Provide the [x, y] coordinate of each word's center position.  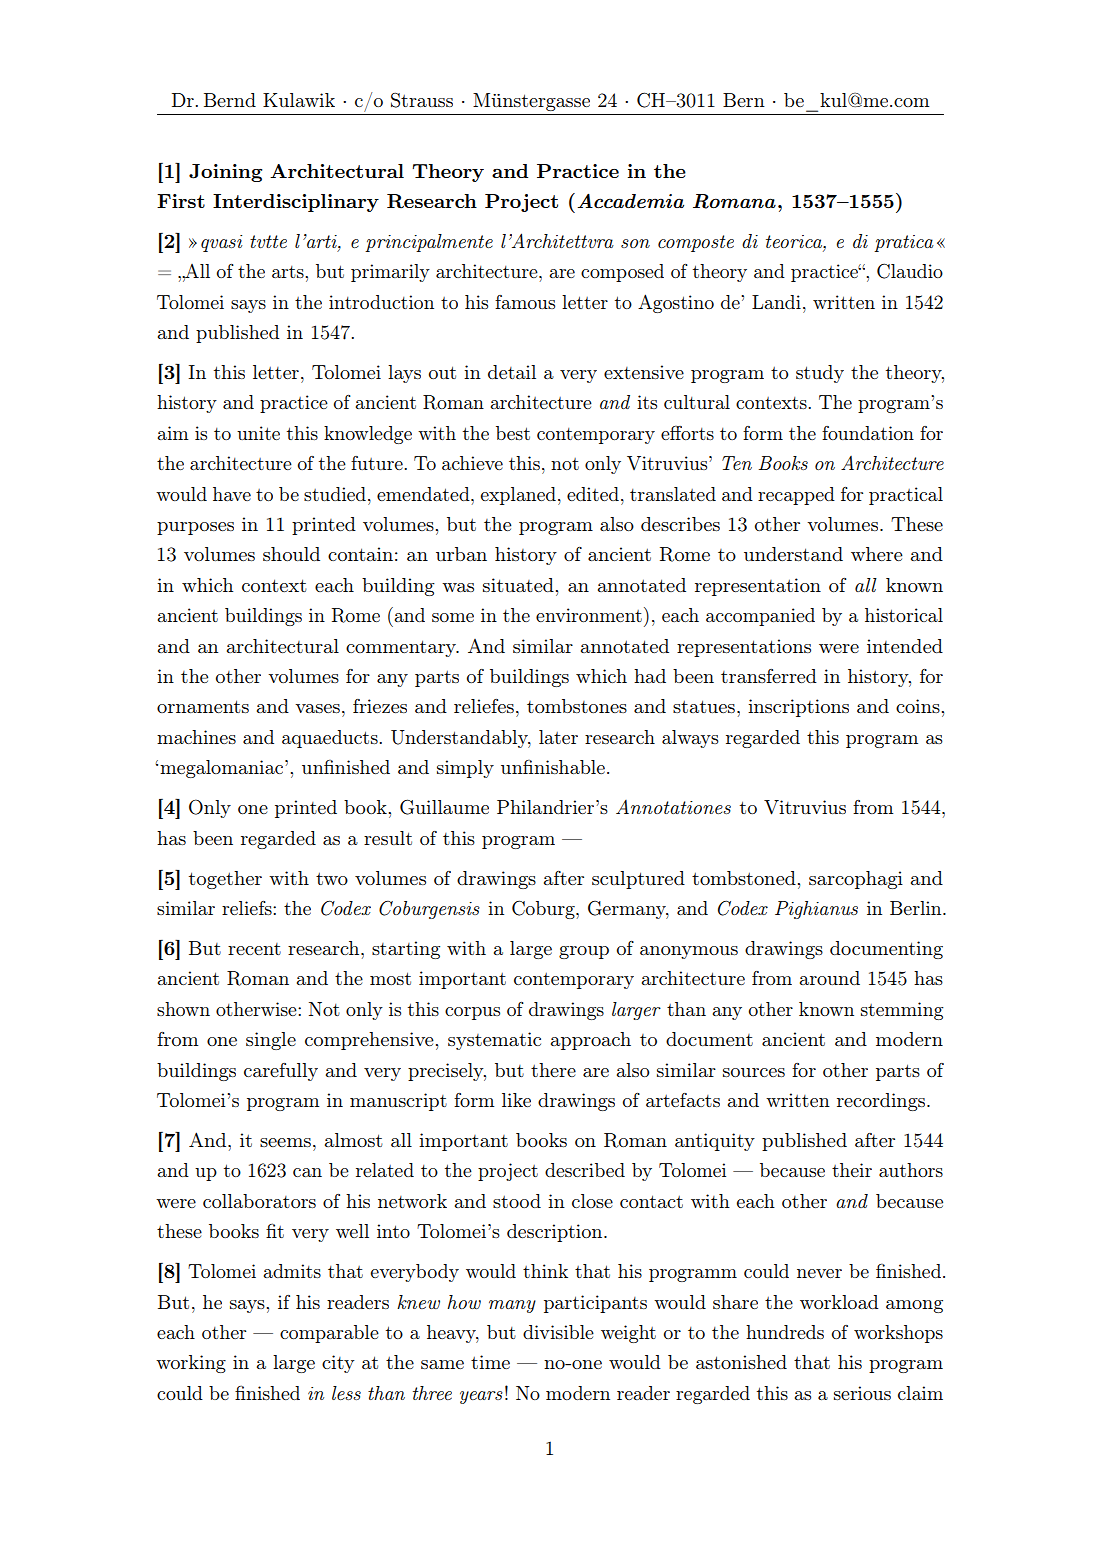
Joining [225, 173]
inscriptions [798, 708]
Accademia [630, 200]
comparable [329, 1334]
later [558, 737]
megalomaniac [223, 769]
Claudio [910, 271]
